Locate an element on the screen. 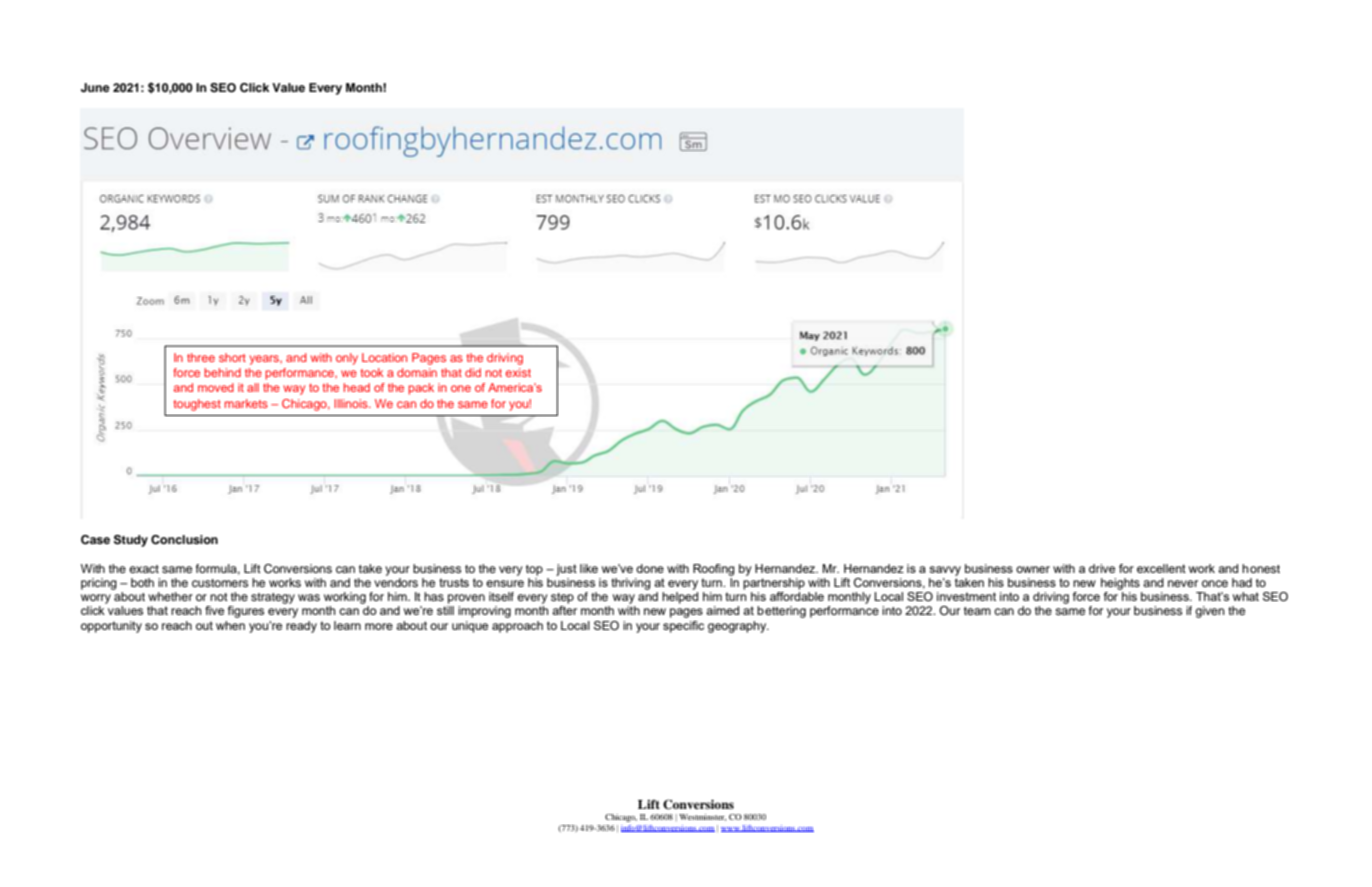 The height and width of the screenshot is (887, 1372). toughest is located at coordinates (197, 405).
